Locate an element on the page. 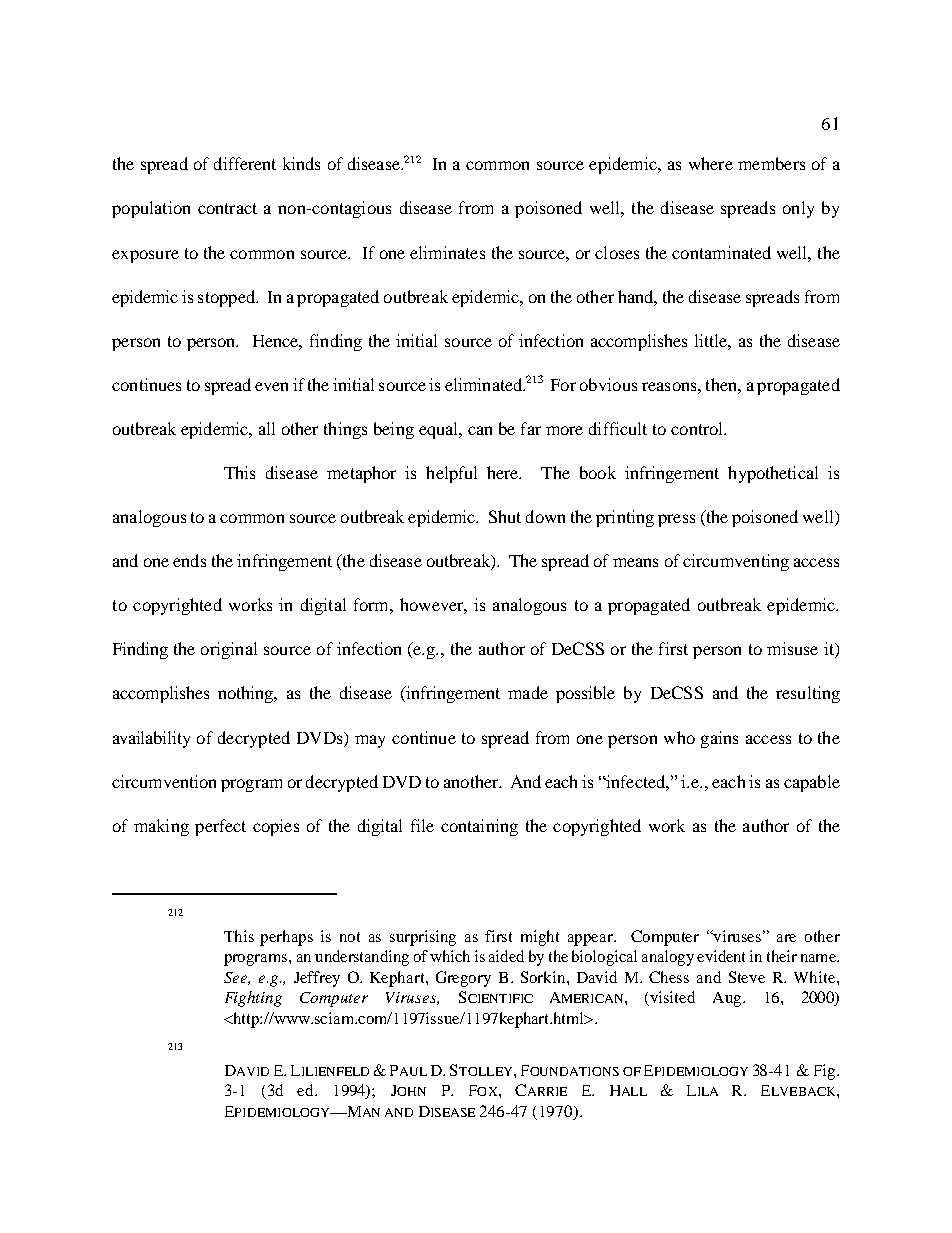 The image size is (952, 1233). eliminates is located at coordinates (447, 252).
